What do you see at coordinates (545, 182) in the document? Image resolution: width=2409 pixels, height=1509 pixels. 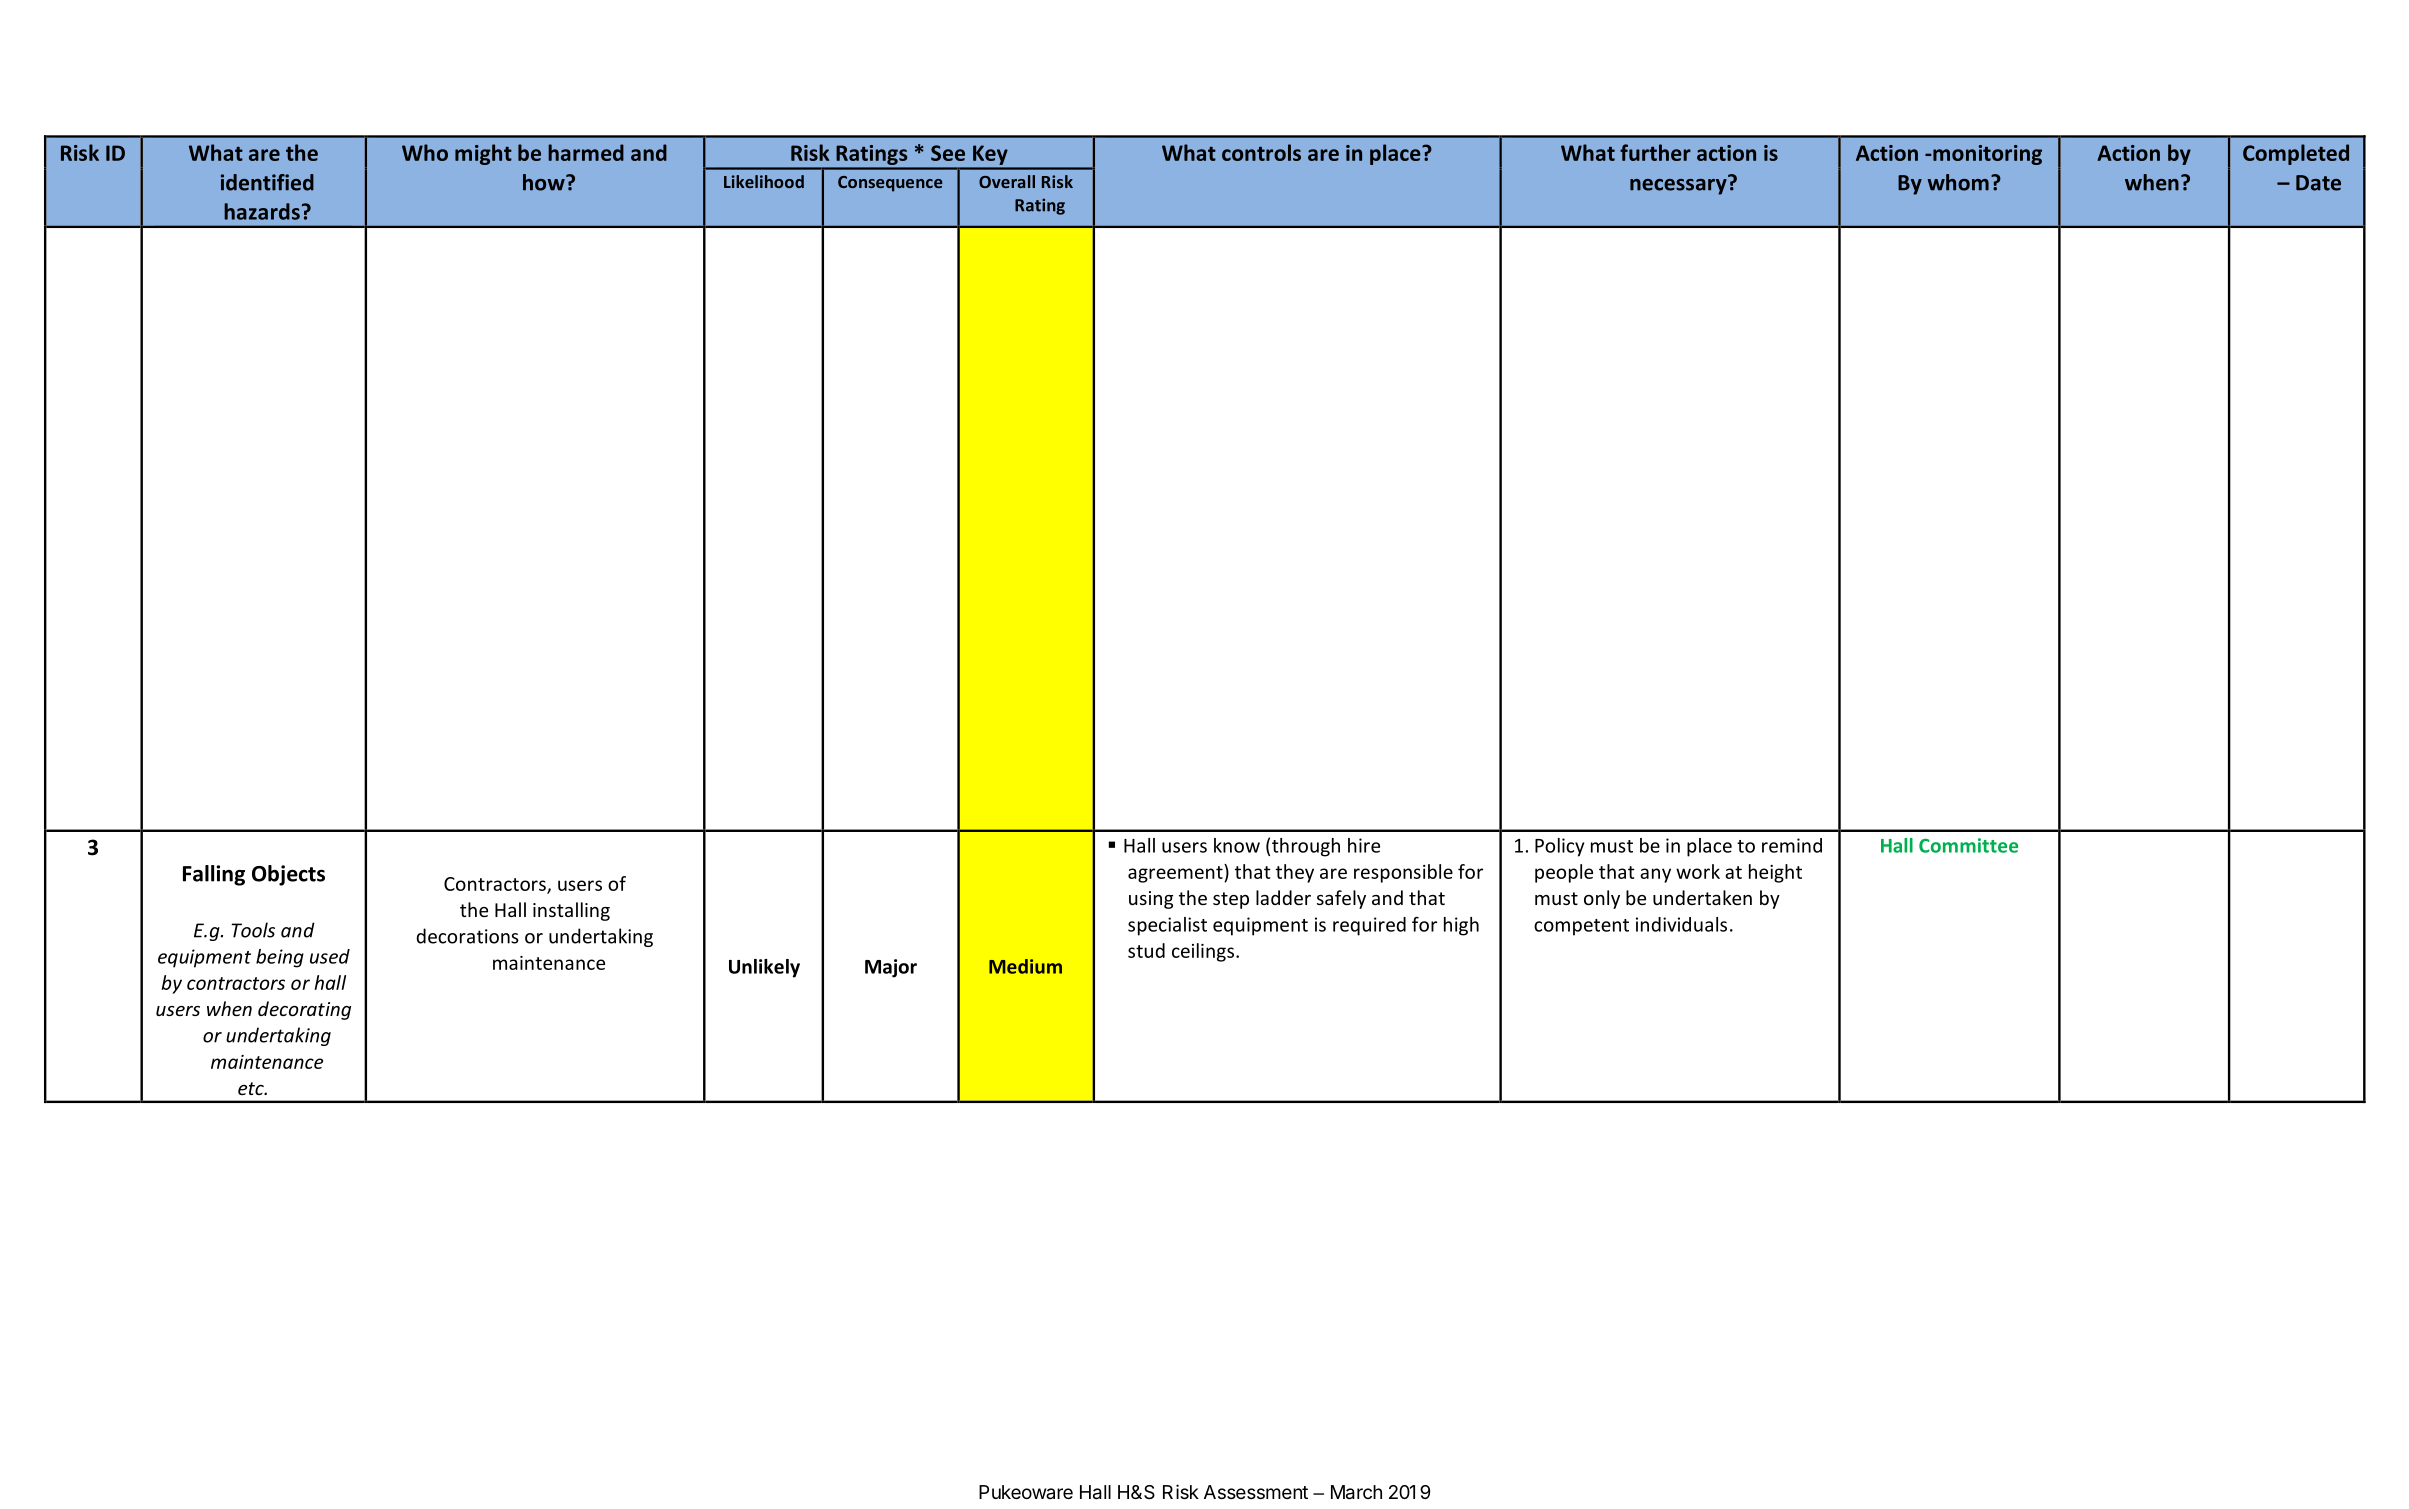 I see `how` at bounding box center [545, 182].
